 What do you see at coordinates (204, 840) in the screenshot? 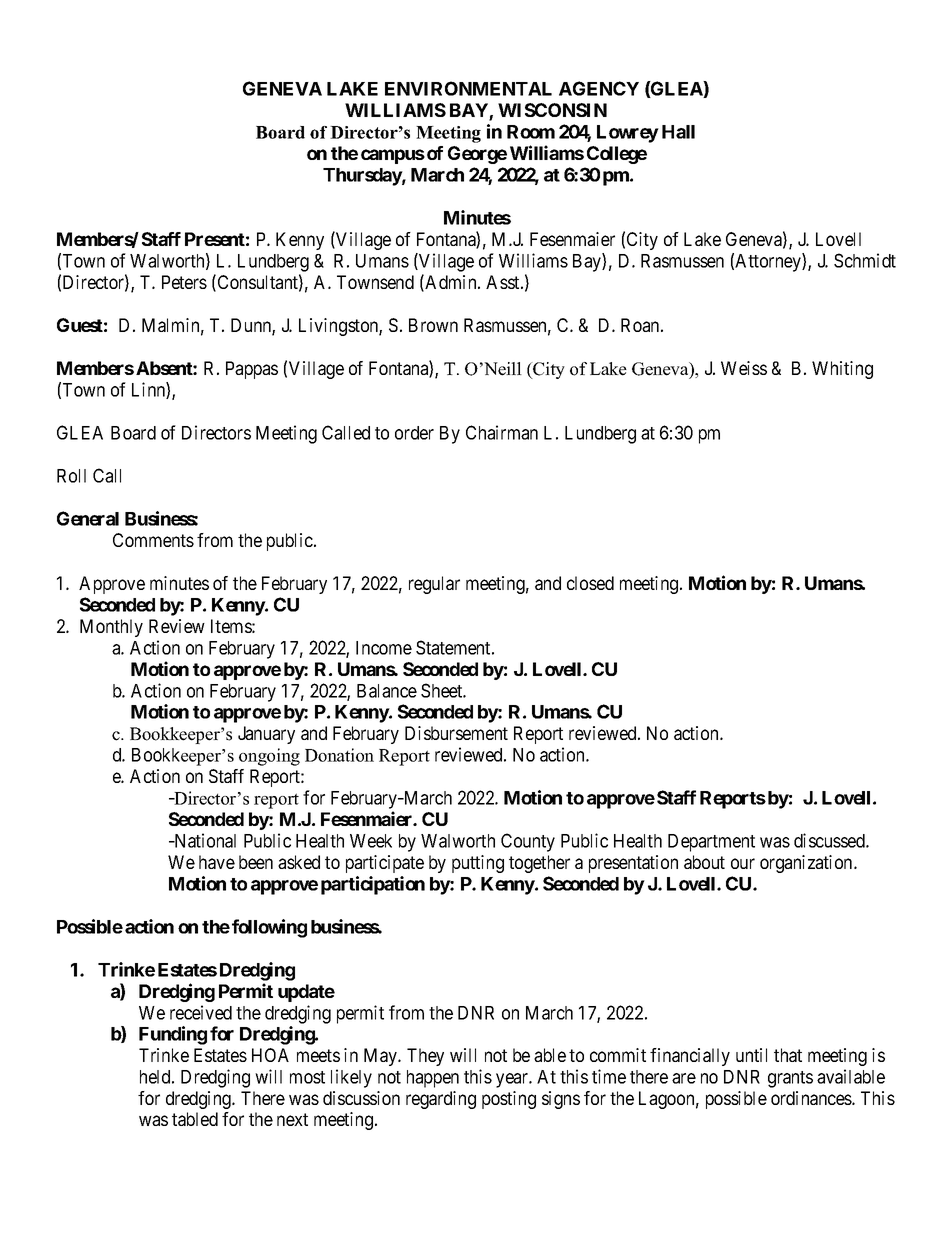
I see `National` at bounding box center [204, 840].
